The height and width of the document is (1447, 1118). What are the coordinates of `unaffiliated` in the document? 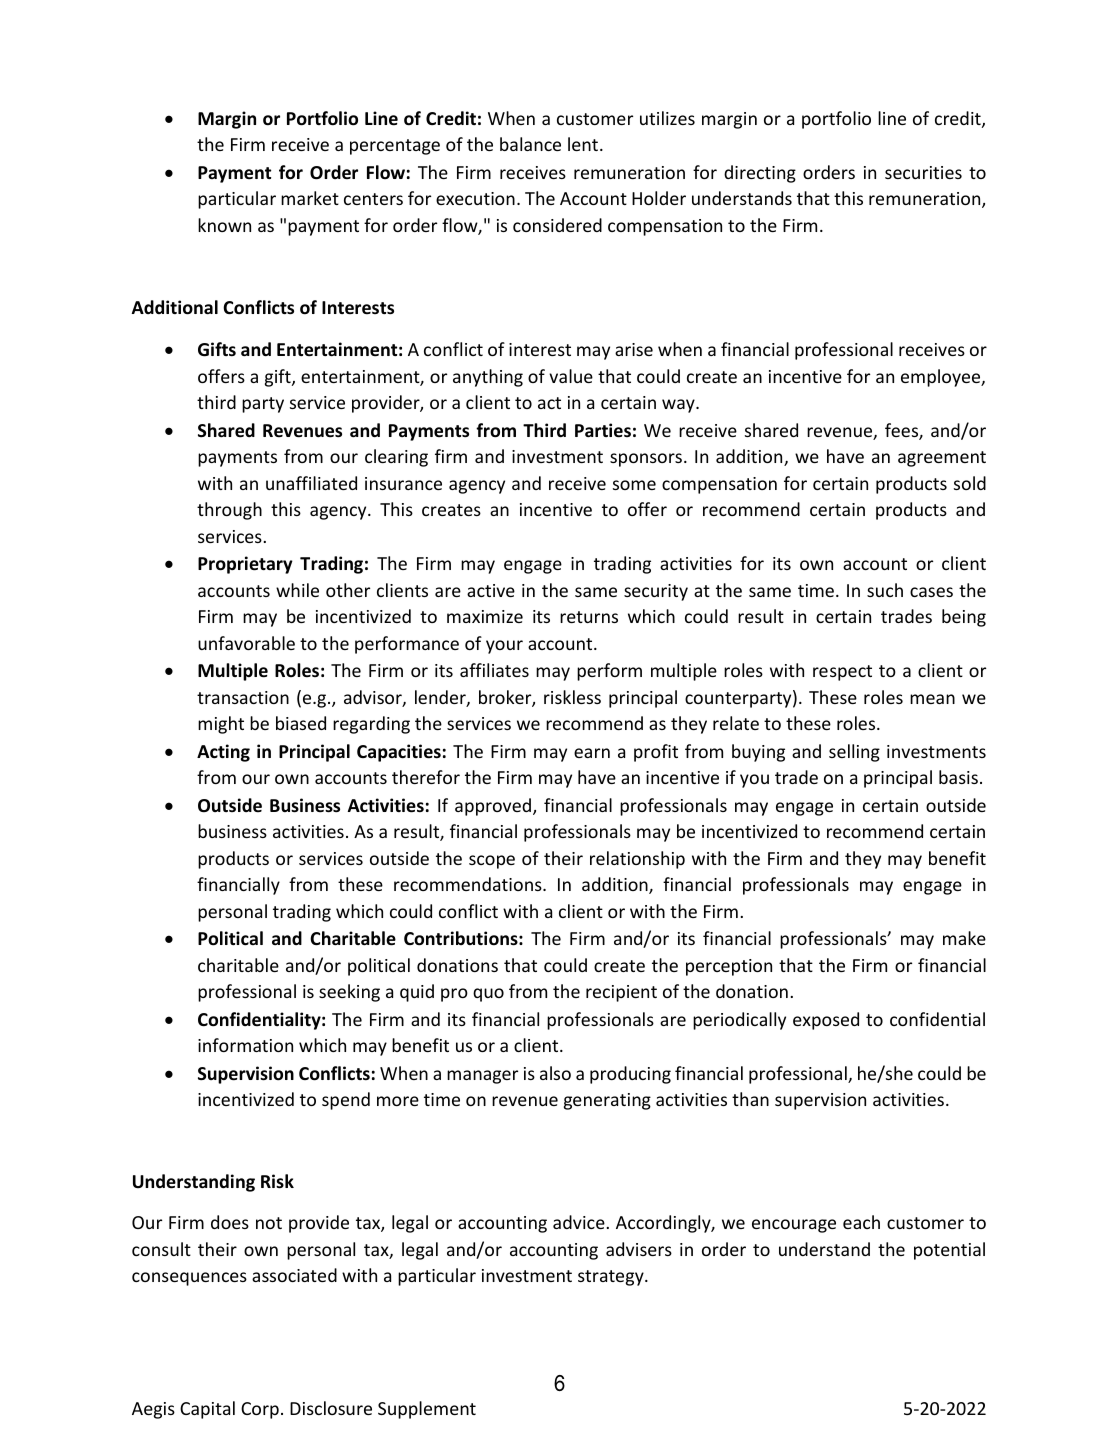 It's located at (311, 483).
